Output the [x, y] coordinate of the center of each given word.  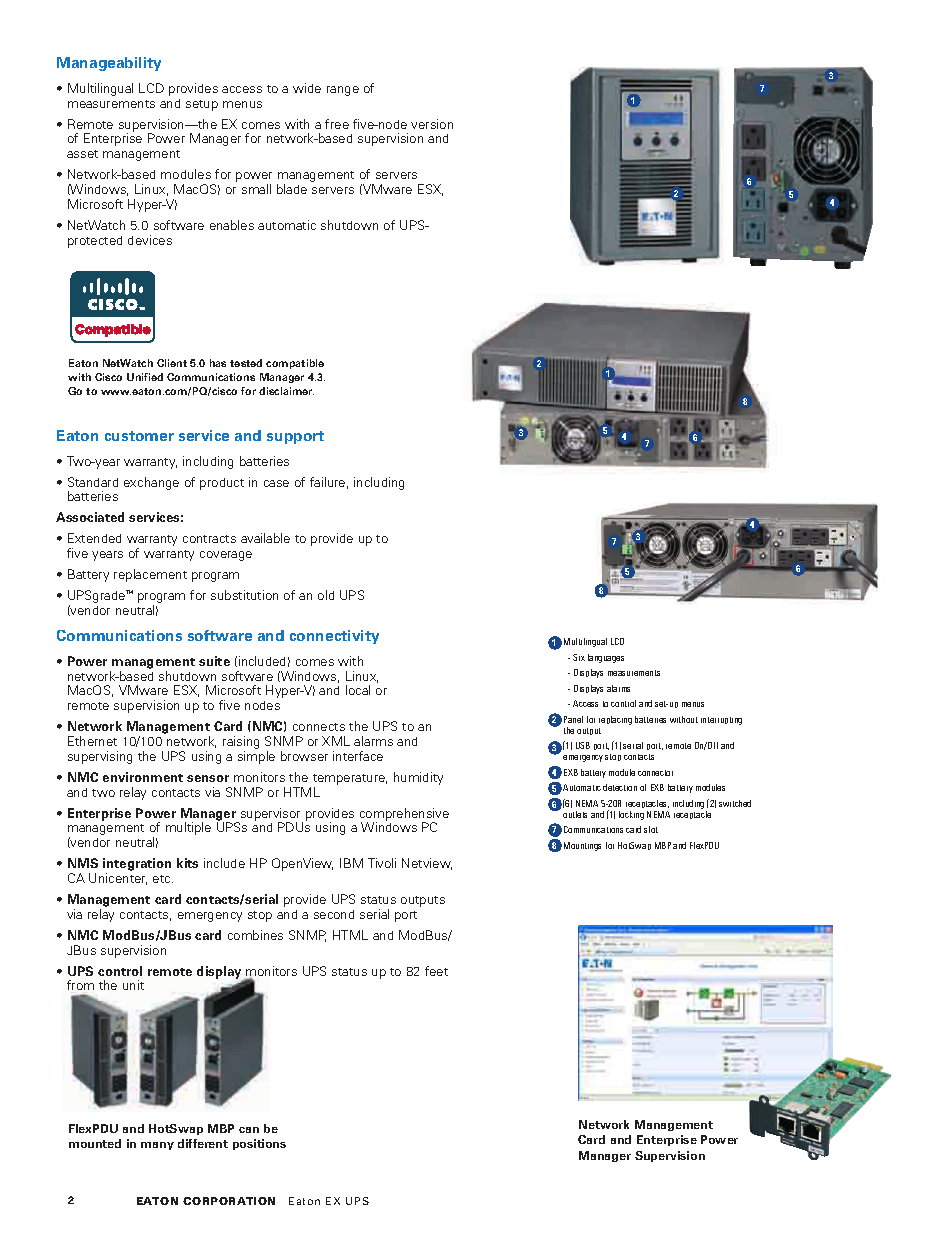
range [343, 91]
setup [202, 105]
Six [579, 657]
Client [172, 363]
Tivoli [382, 863]
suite [214, 661]
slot [651, 829]
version [432, 124]
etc [163, 879]
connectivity [334, 637]
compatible [295, 364]
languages [606, 658]
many [157, 1146]
